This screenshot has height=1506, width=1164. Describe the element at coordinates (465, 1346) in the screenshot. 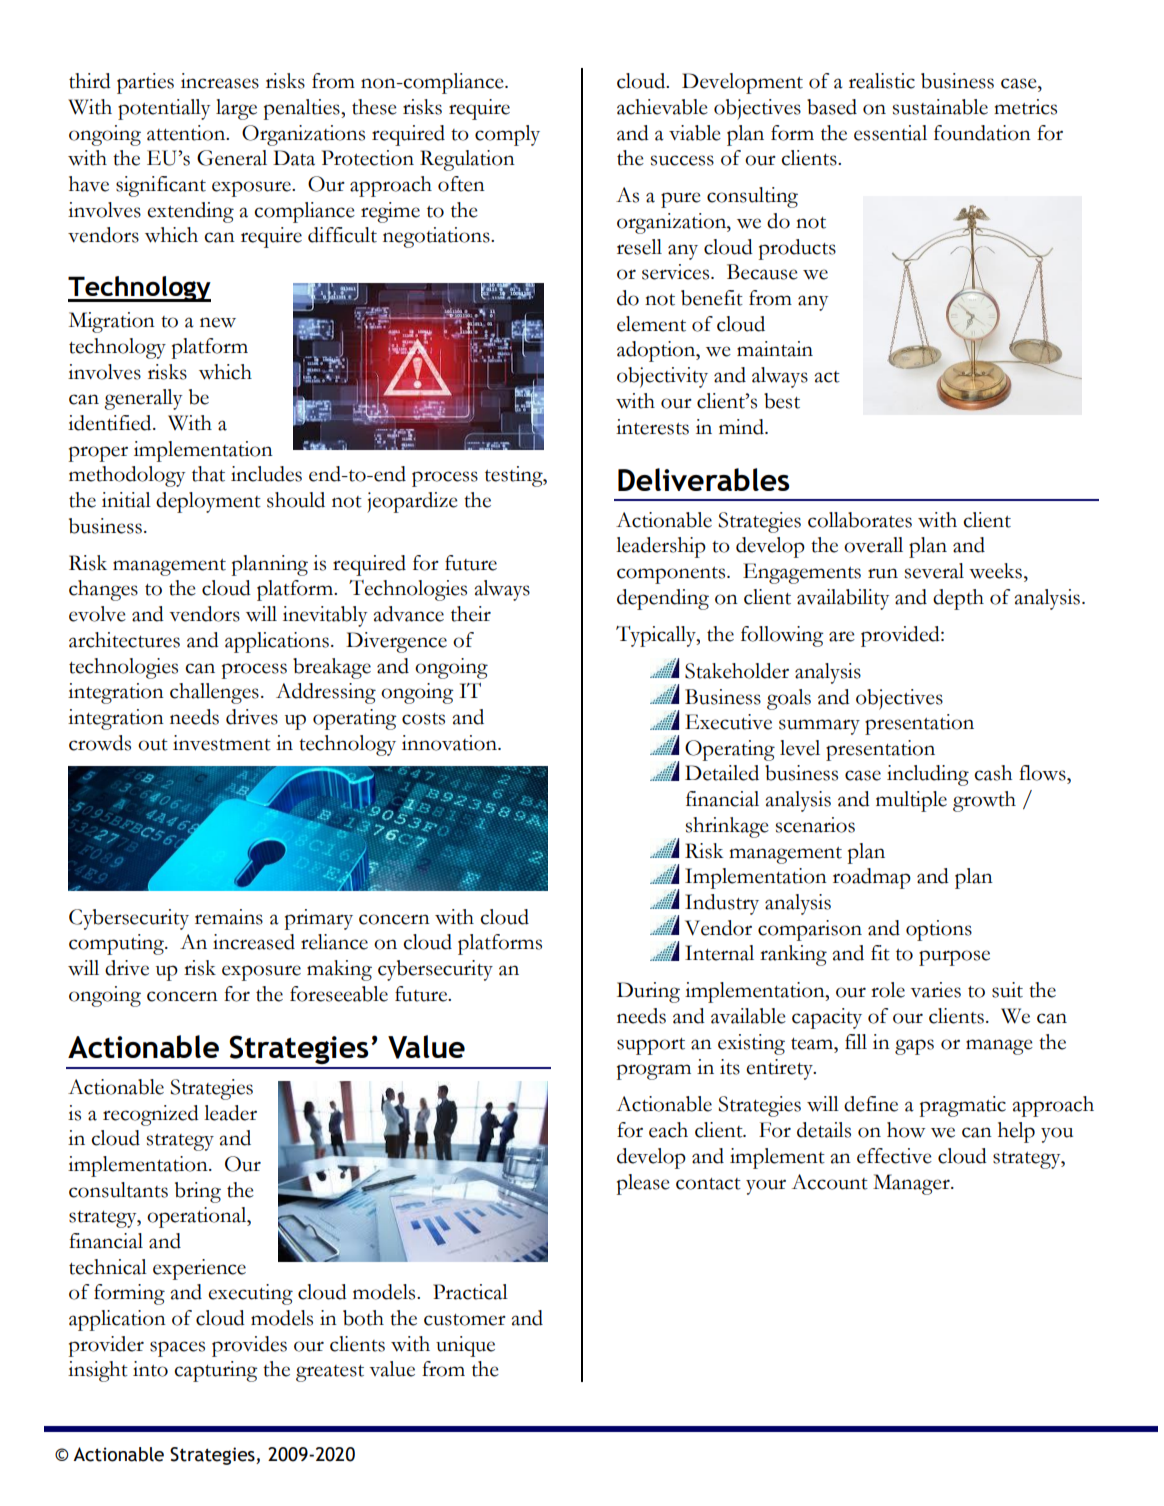

I see `unique` at that location.
